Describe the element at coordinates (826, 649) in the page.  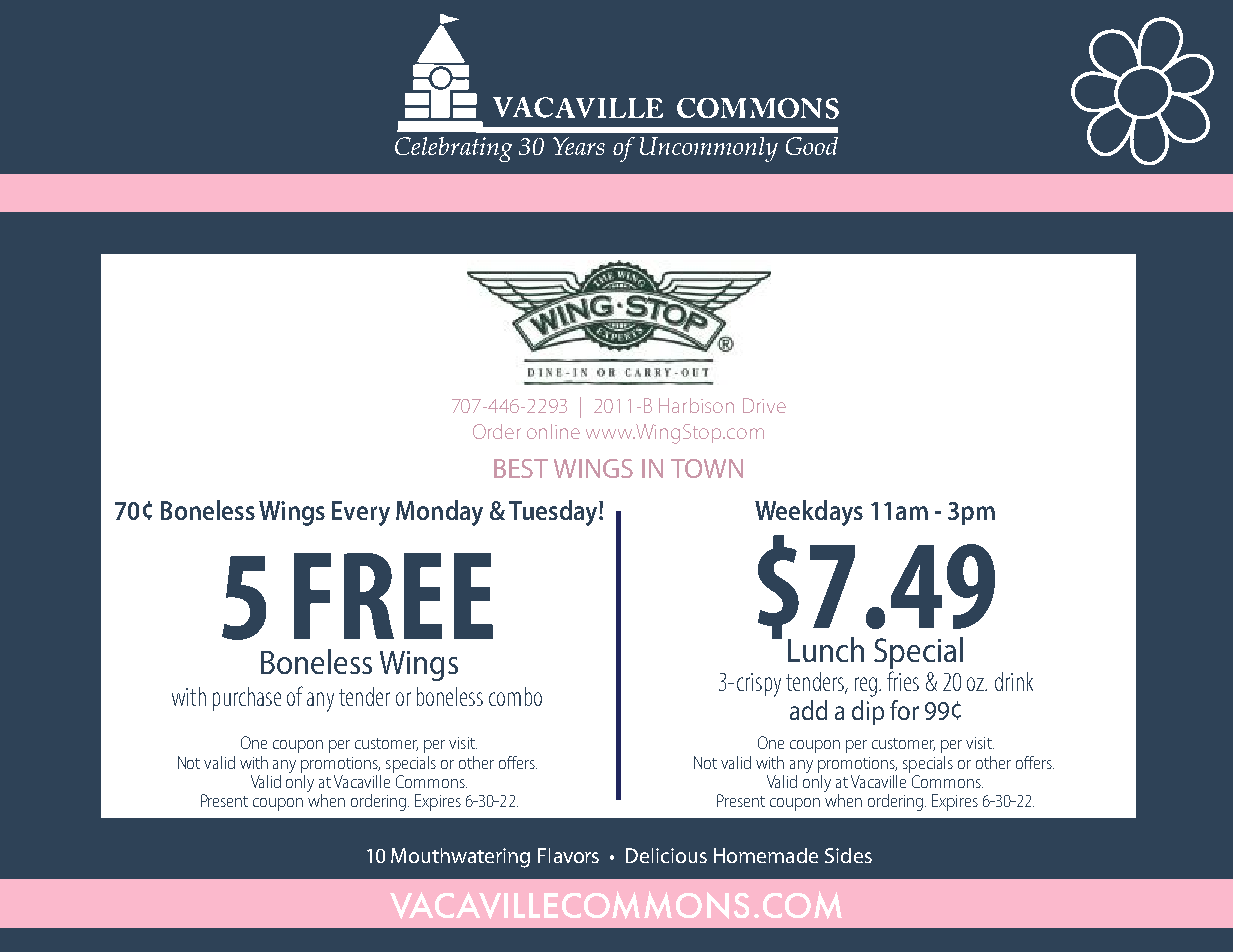
I see `Lunch` at that location.
